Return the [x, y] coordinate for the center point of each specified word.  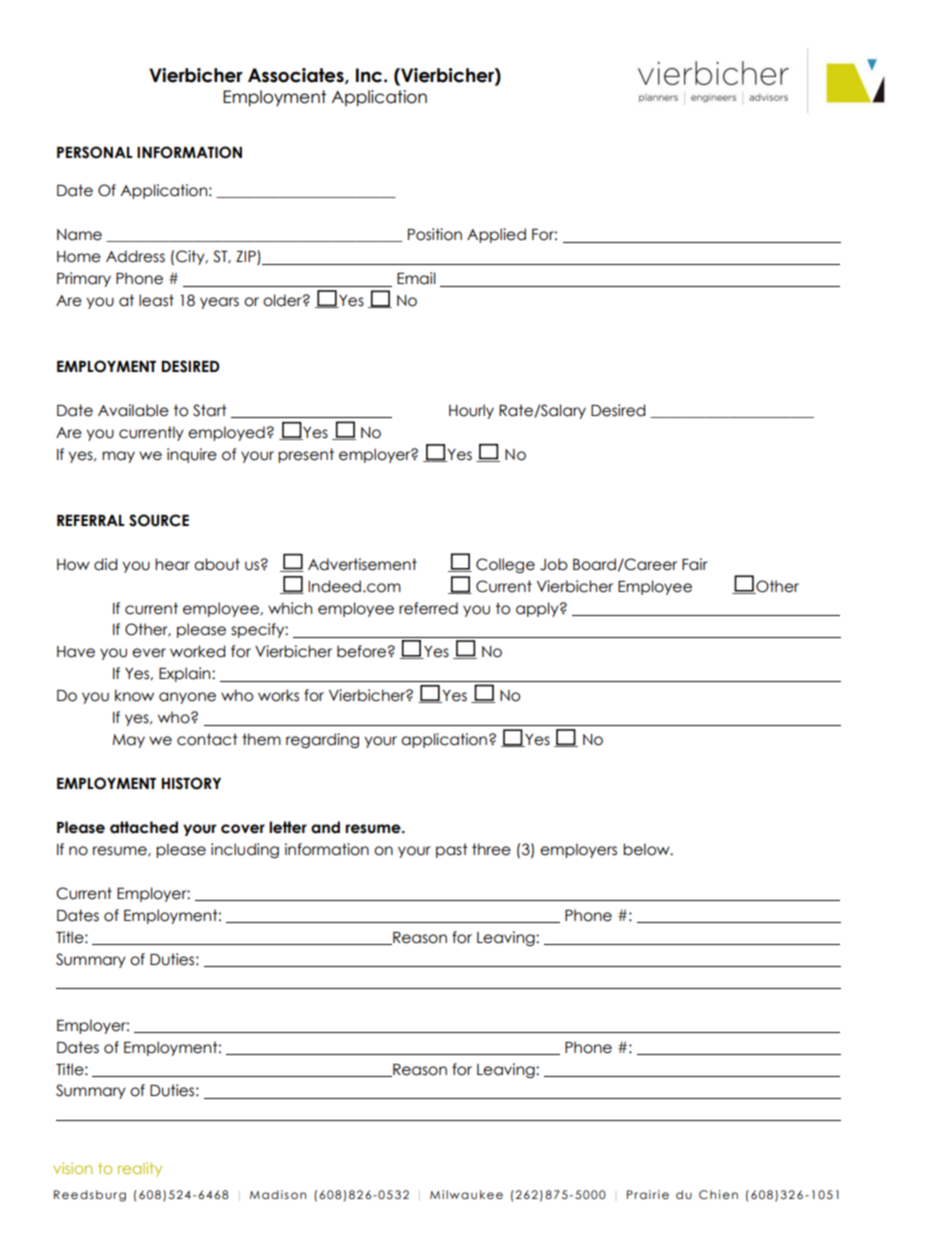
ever [149, 653]
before [361, 651]
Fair [695, 564]
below [647, 849]
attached [144, 827]
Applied [496, 235]
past [452, 850]
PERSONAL [95, 152]
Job [554, 564]
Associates [297, 76]
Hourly [471, 411]
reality [140, 1169]
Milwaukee [466, 1194]
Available [133, 410]
